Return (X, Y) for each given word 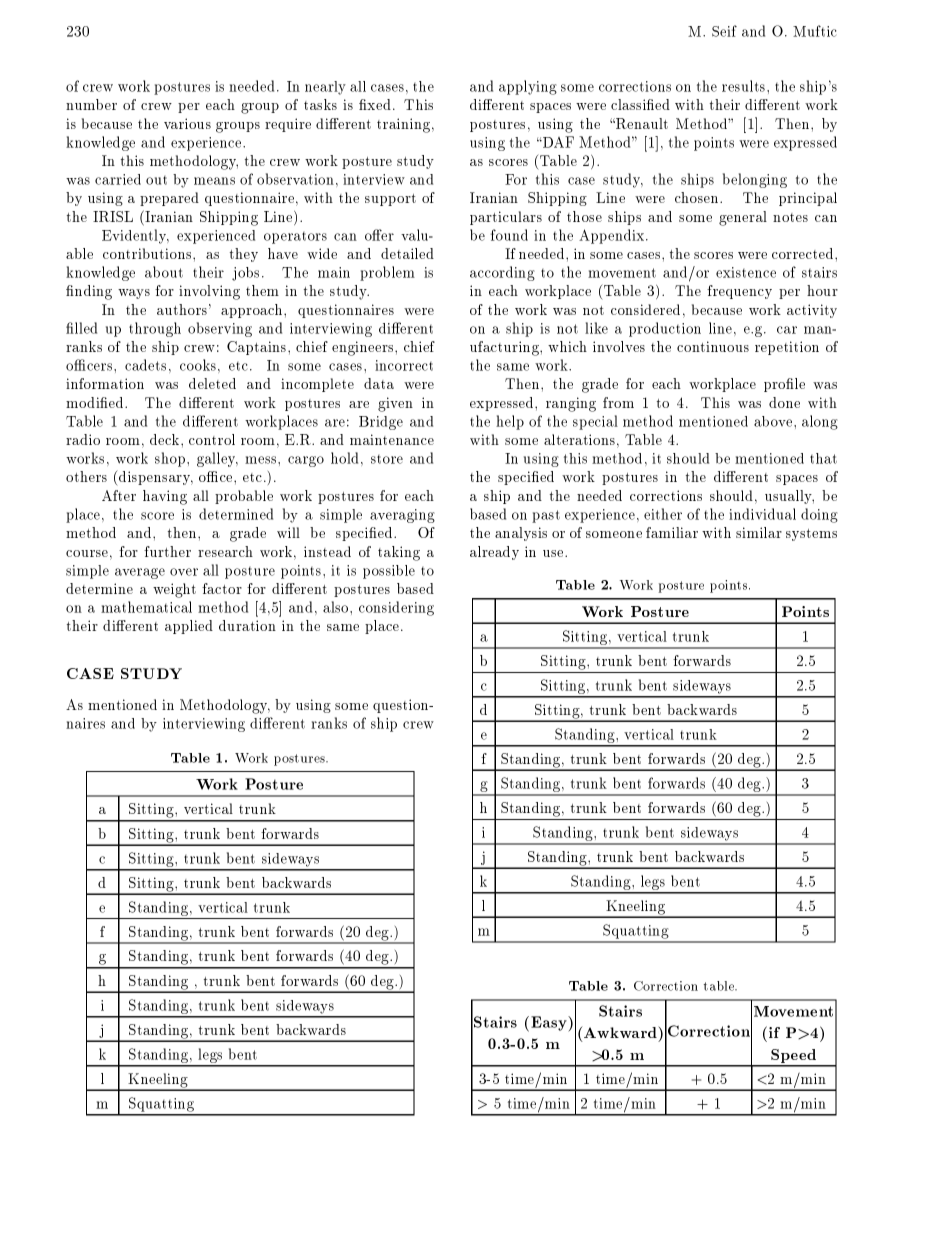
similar (759, 532)
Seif (724, 31)
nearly (325, 88)
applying (528, 87)
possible (389, 572)
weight (174, 590)
